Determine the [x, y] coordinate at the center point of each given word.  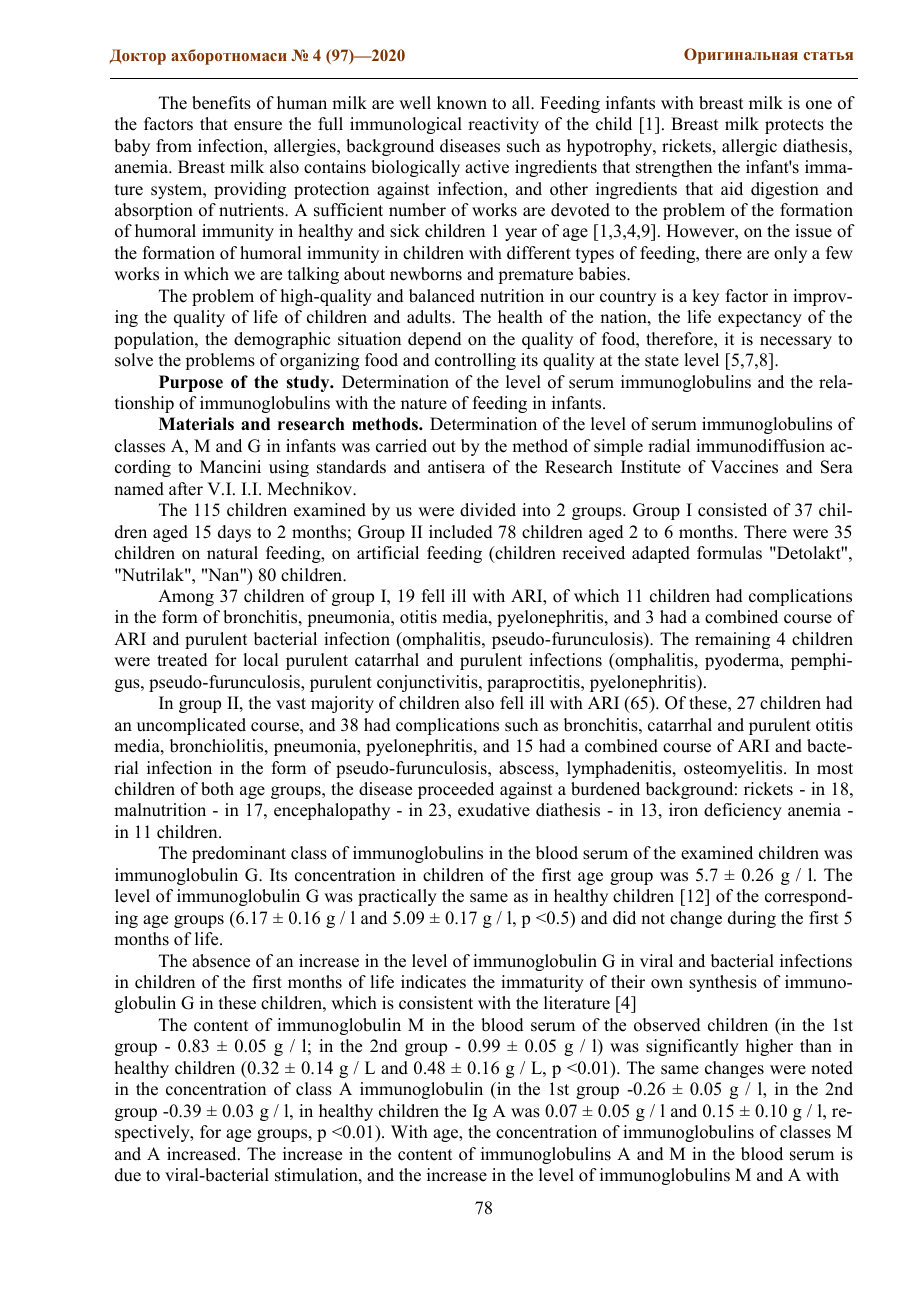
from [174, 146]
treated [182, 660]
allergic [749, 147]
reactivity [503, 125]
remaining [732, 640]
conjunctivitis [428, 683]
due [128, 1175]
